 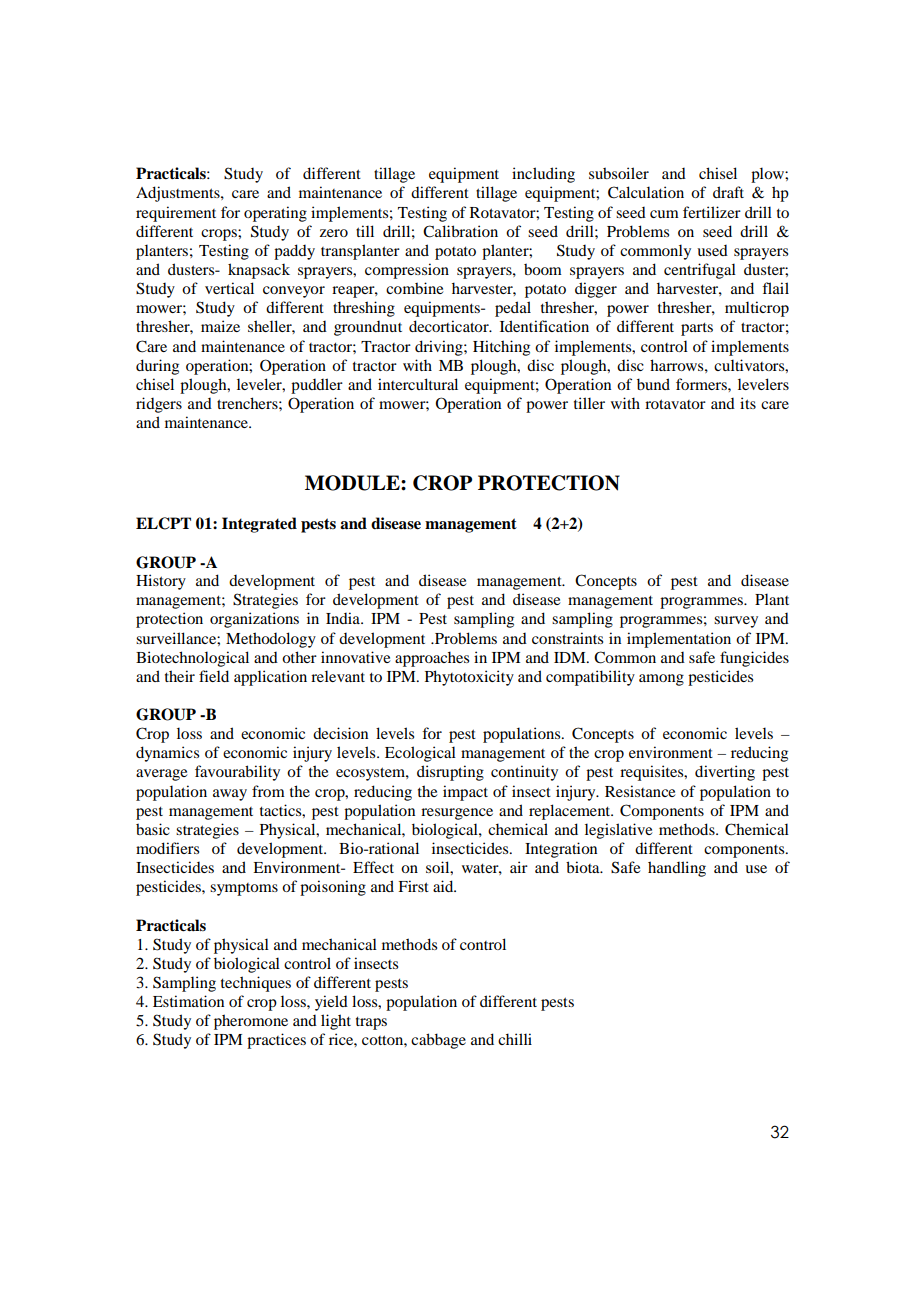 What do you see at coordinates (515, 1039) in the screenshot?
I see `chilli` at bounding box center [515, 1039].
